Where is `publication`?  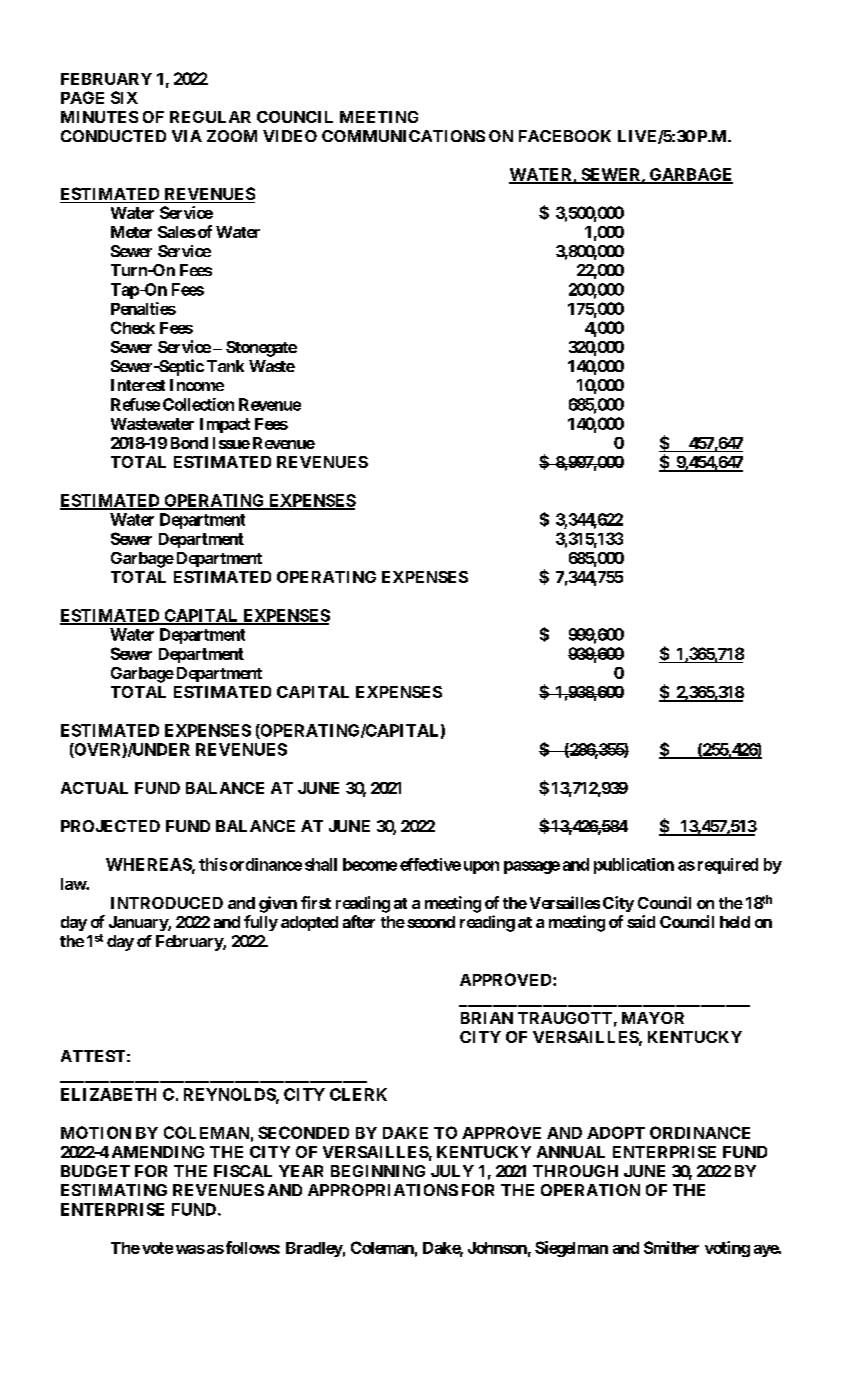
publication is located at coordinates (634, 866).
